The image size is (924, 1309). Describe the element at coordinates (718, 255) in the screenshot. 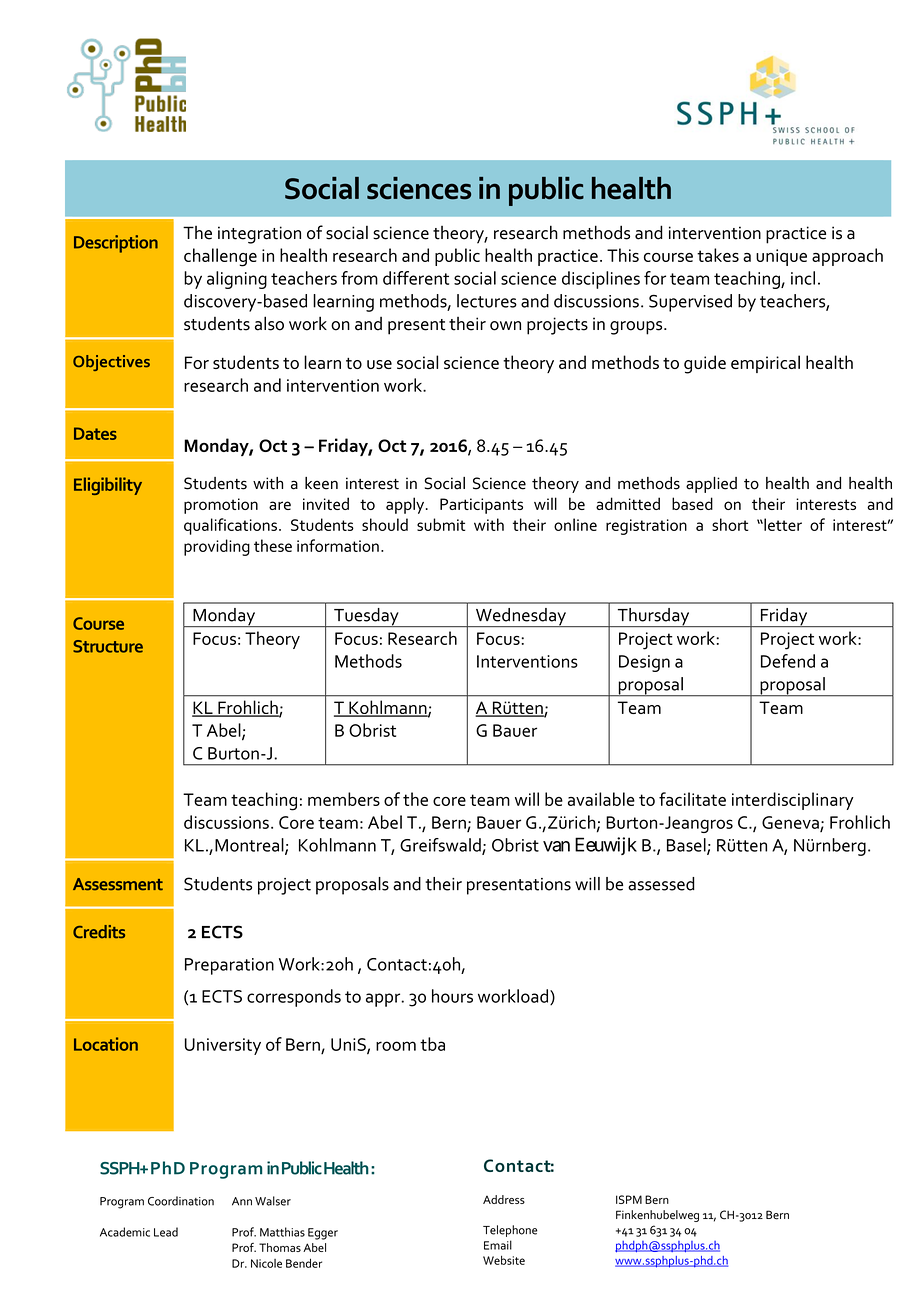

I see `takes` at that location.
